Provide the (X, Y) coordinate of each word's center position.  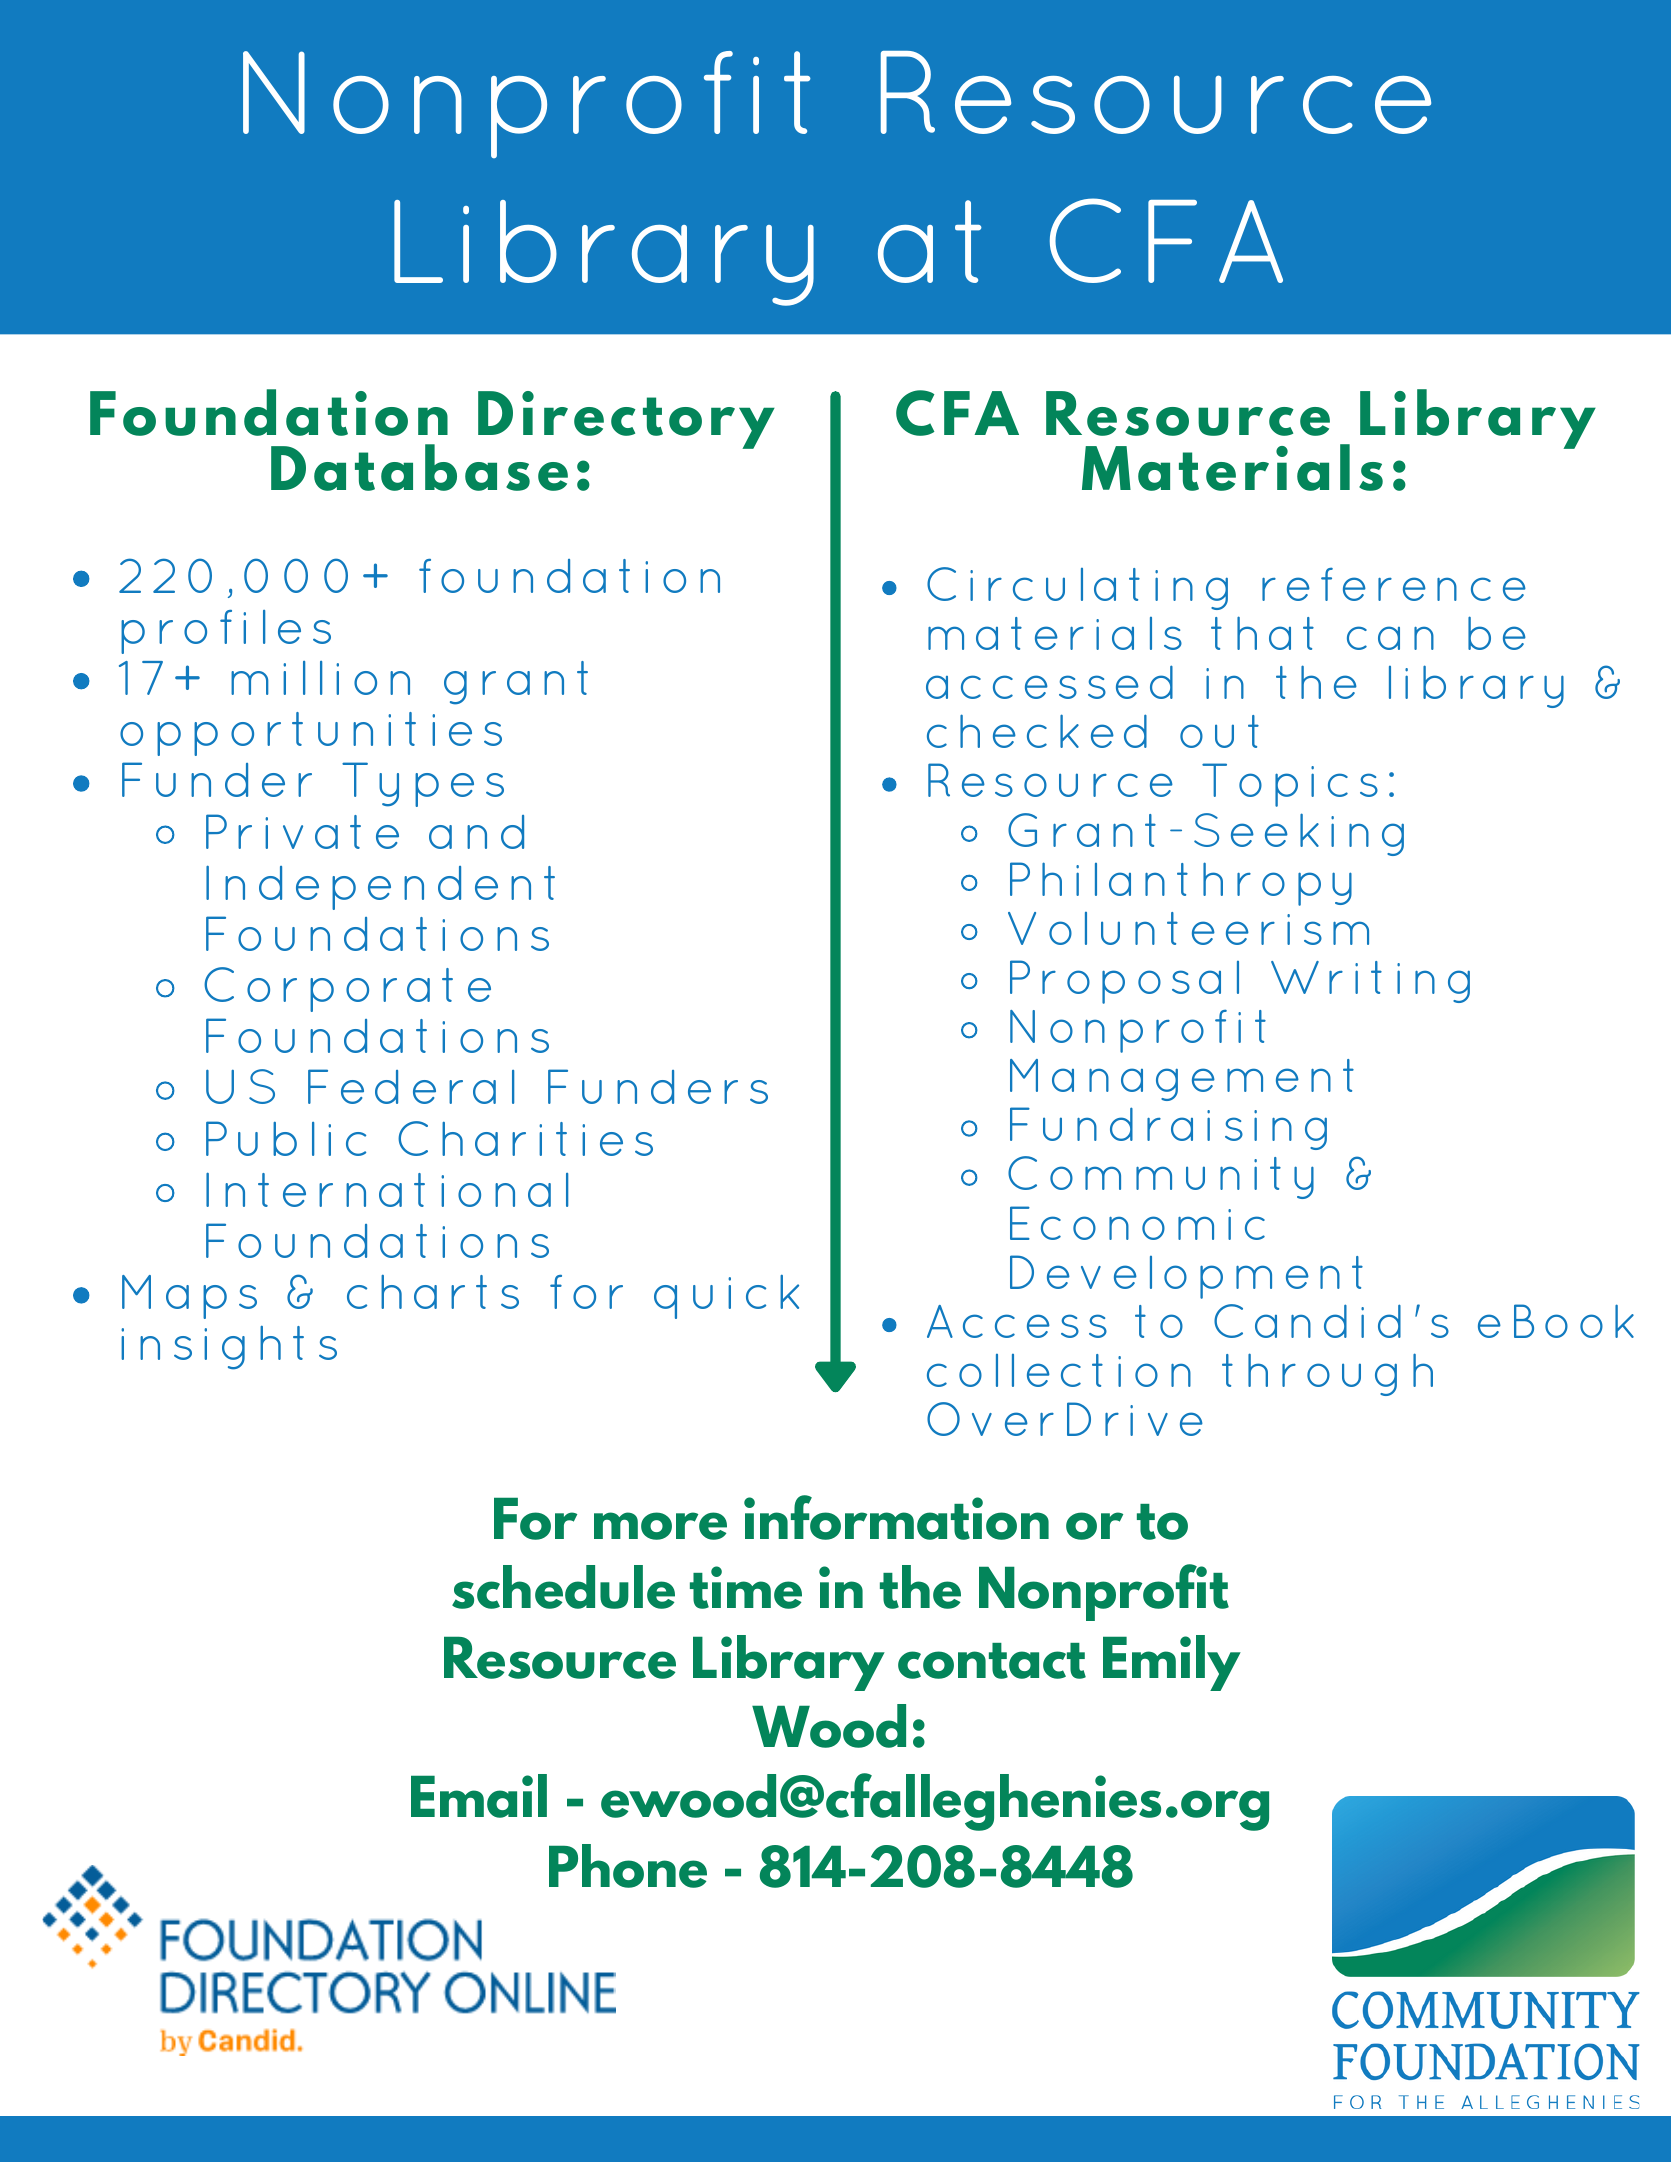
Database (419, 467)
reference (1394, 584)
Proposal (1124, 982)
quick (726, 1297)
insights (229, 1348)
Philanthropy (1181, 884)
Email (479, 1796)
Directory (626, 420)
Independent (380, 887)
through (1327, 1374)
